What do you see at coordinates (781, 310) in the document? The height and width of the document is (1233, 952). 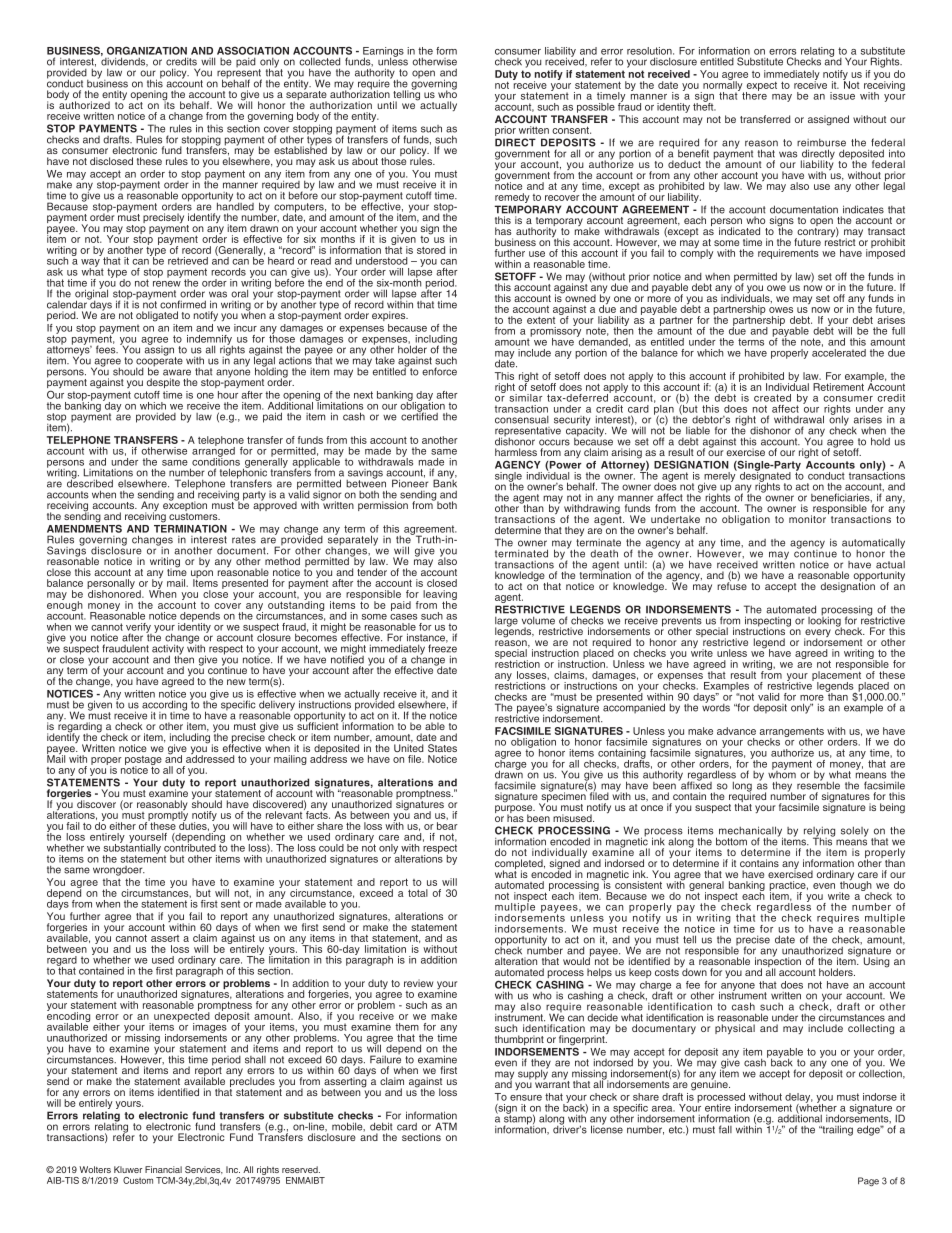 I see `owes` at bounding box center [781, 310].
